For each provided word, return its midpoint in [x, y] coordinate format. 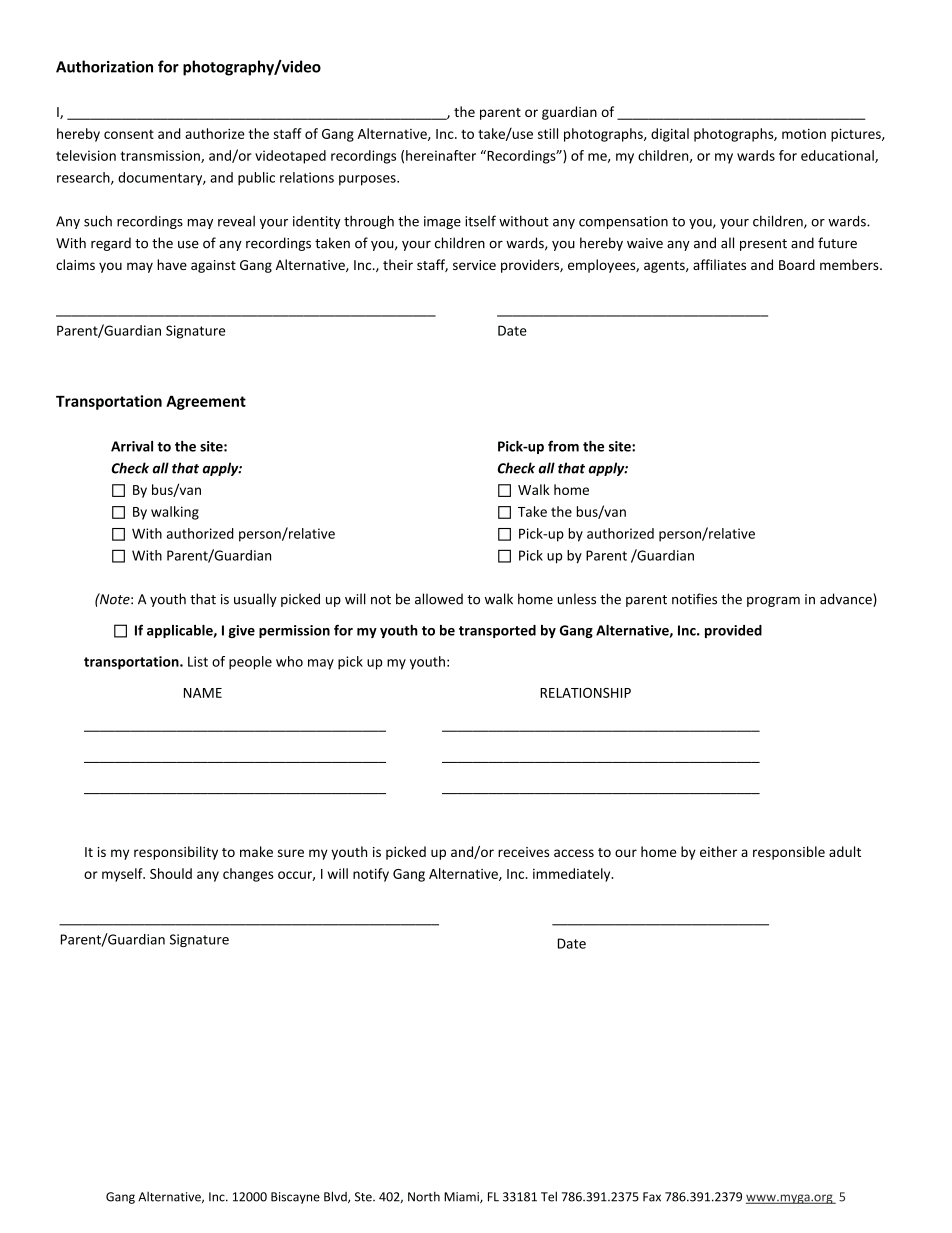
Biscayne [295, 1198]
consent [129, 134]
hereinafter [441, 155]
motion [804, 134]
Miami [462, 1197]
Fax [652, 1197]
